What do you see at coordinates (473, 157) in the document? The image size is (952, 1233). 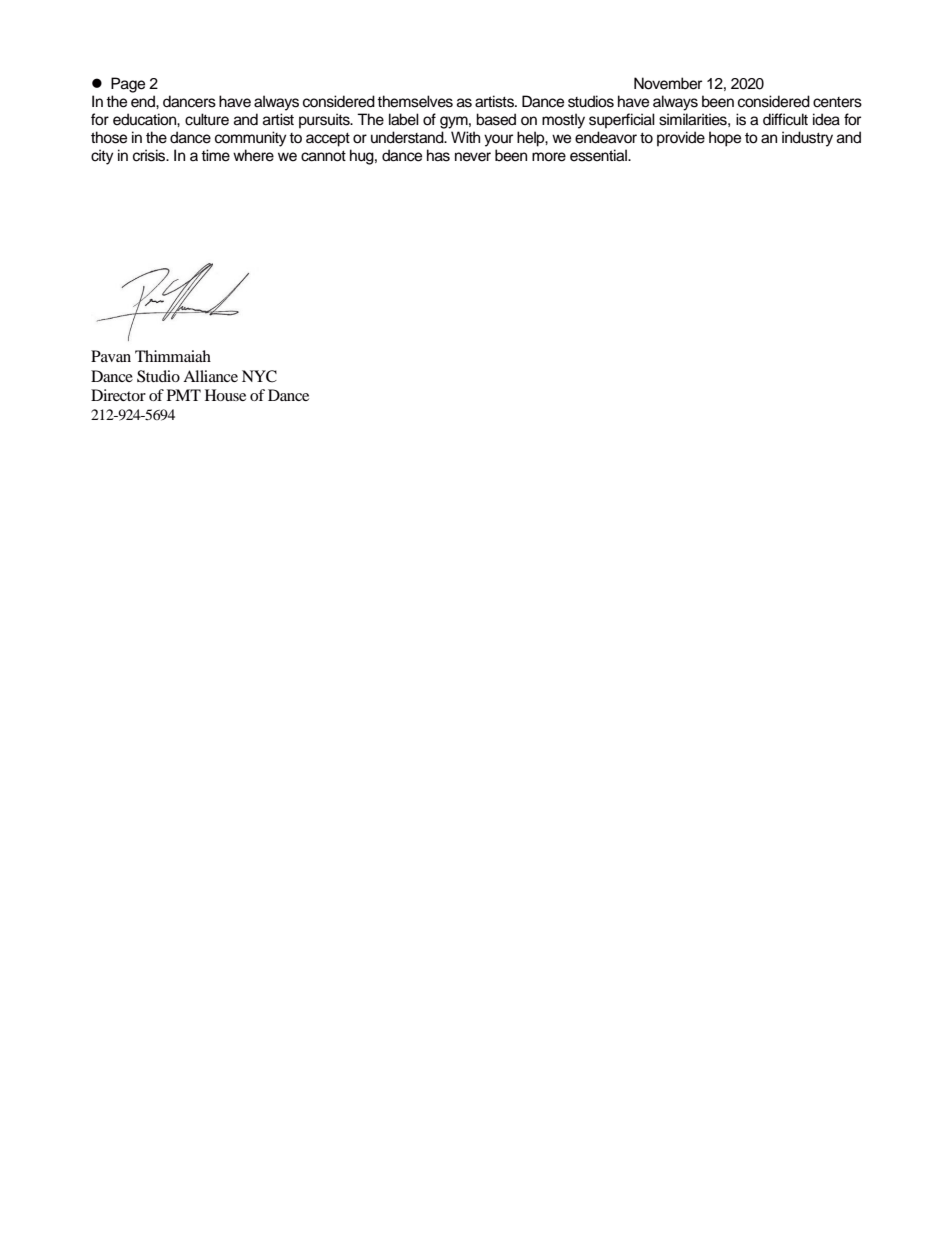 I see `never` at bounding box center [473, 157].
